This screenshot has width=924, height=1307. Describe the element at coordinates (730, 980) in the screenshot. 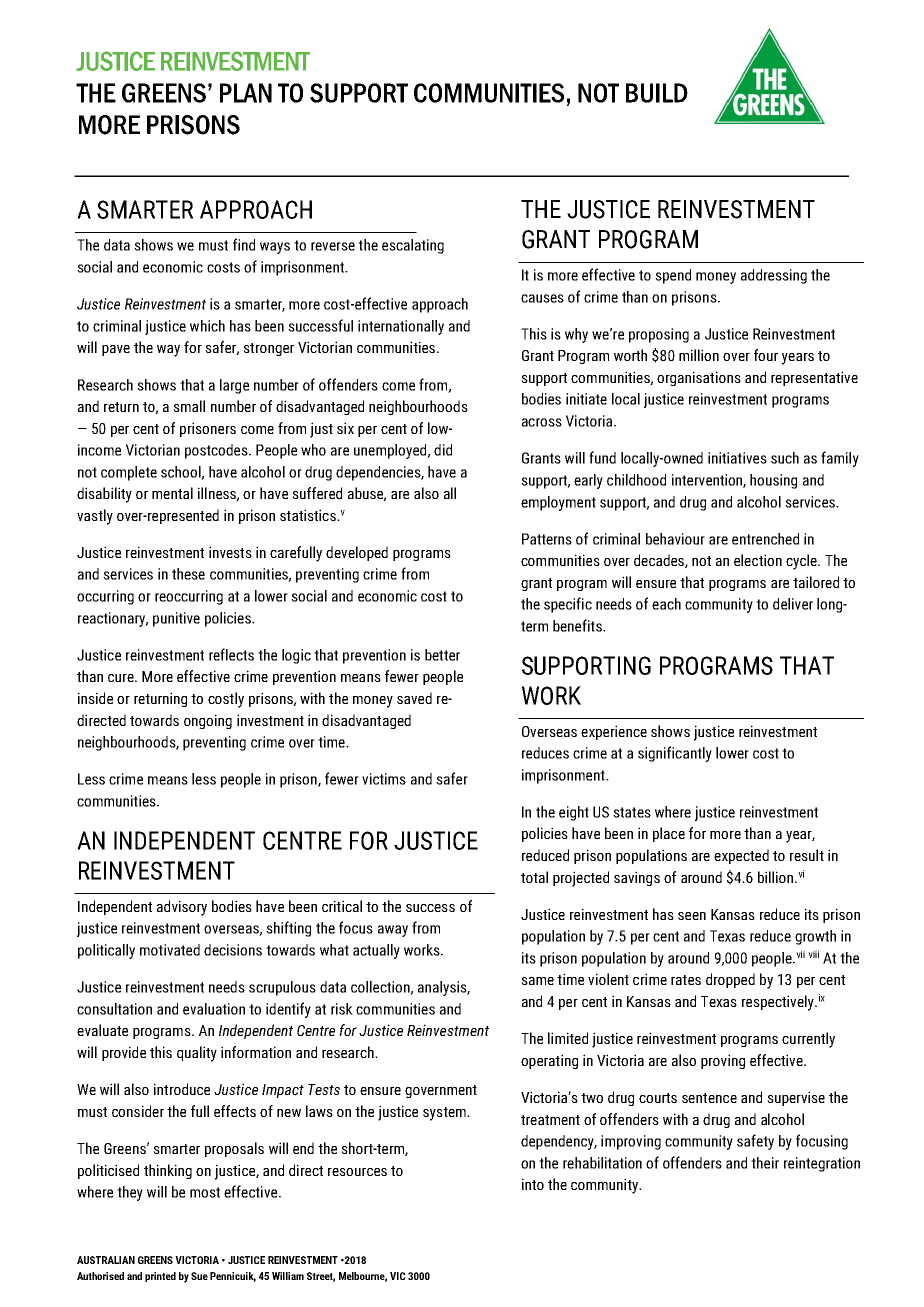

I see `dropped` at that location.
